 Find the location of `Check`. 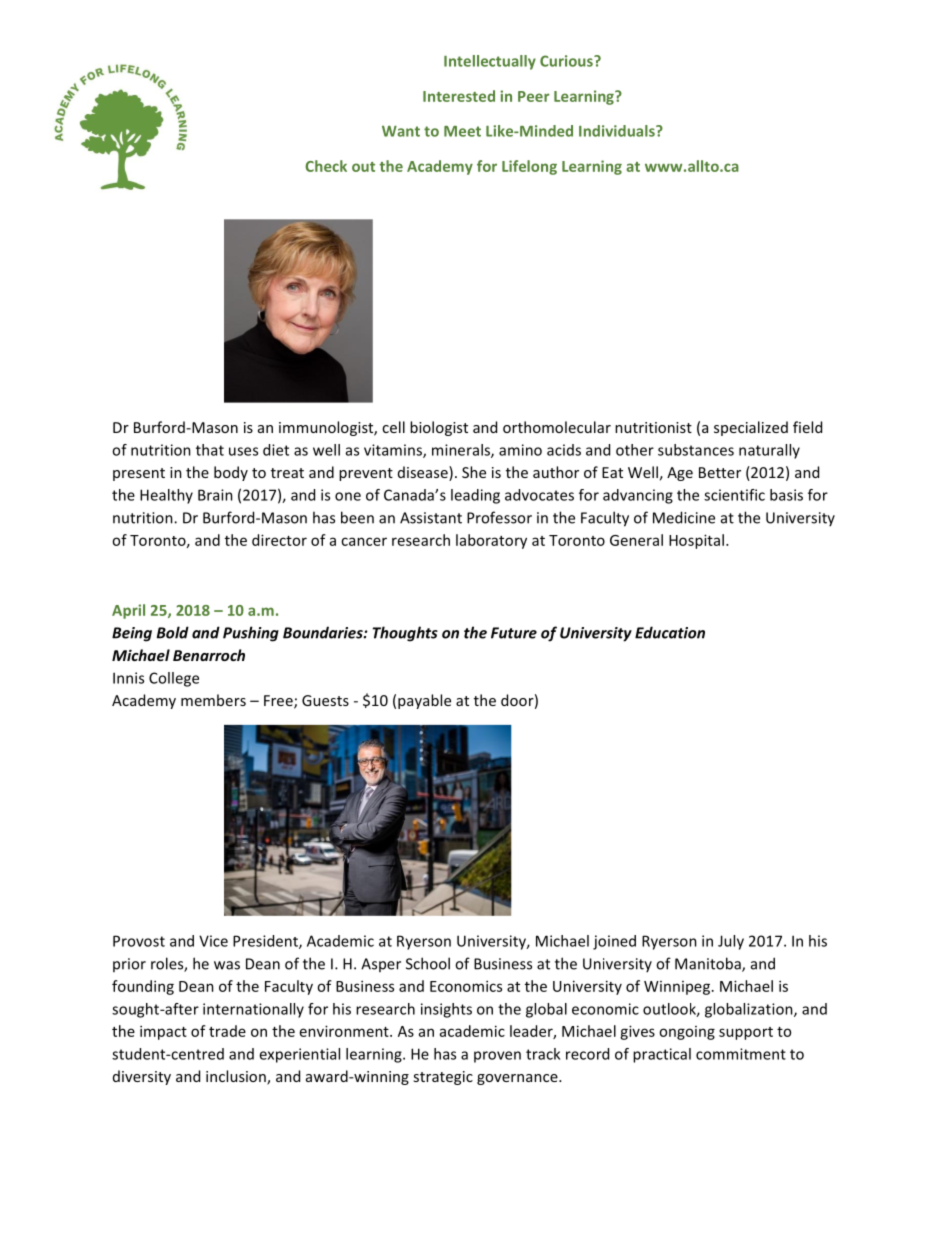

Check is located at coordinates (326, 166).
